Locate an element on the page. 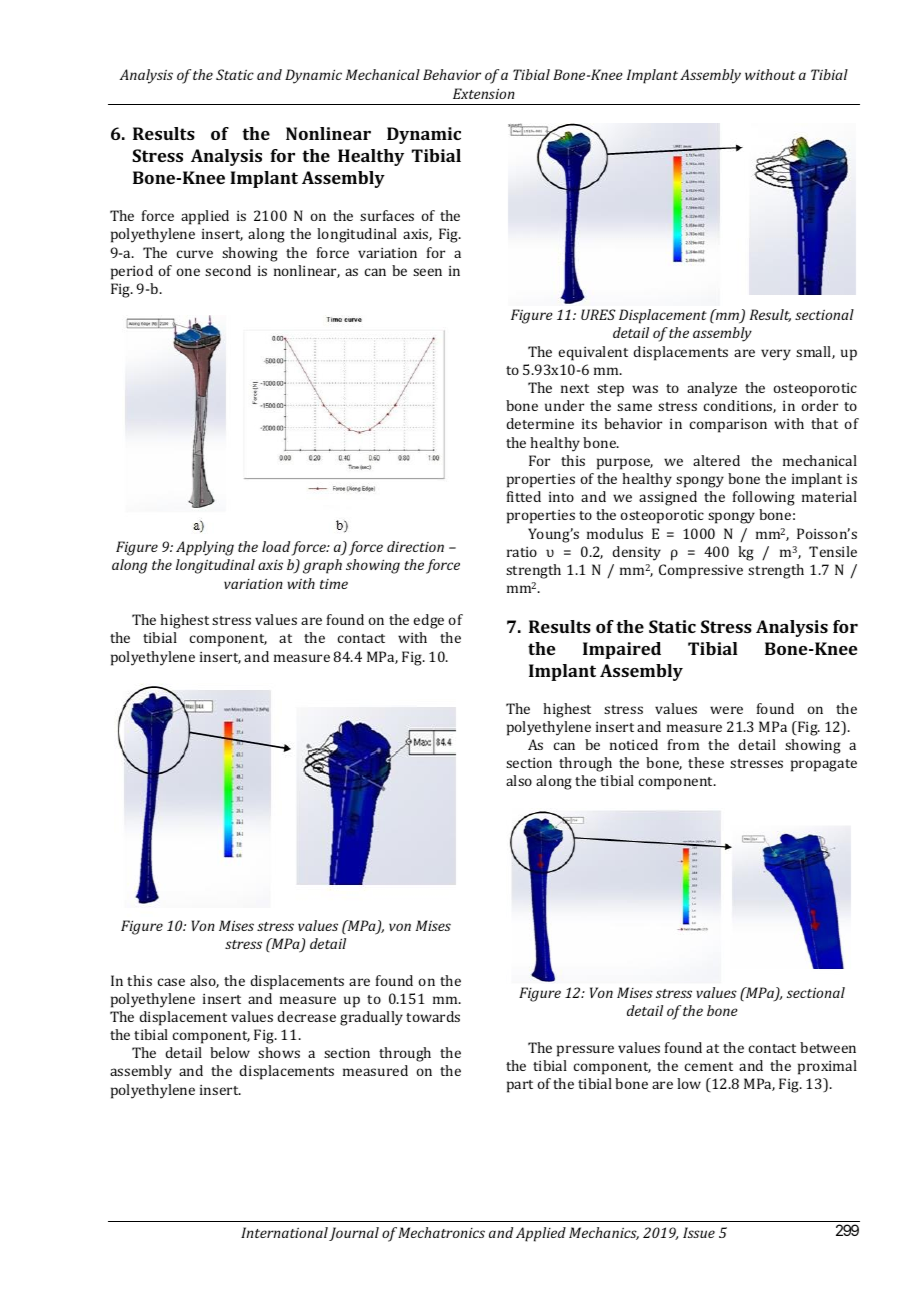 Image resolution: width=924 pixels, height=1308 pixels. Applying is located at coordinates (205, 548).
